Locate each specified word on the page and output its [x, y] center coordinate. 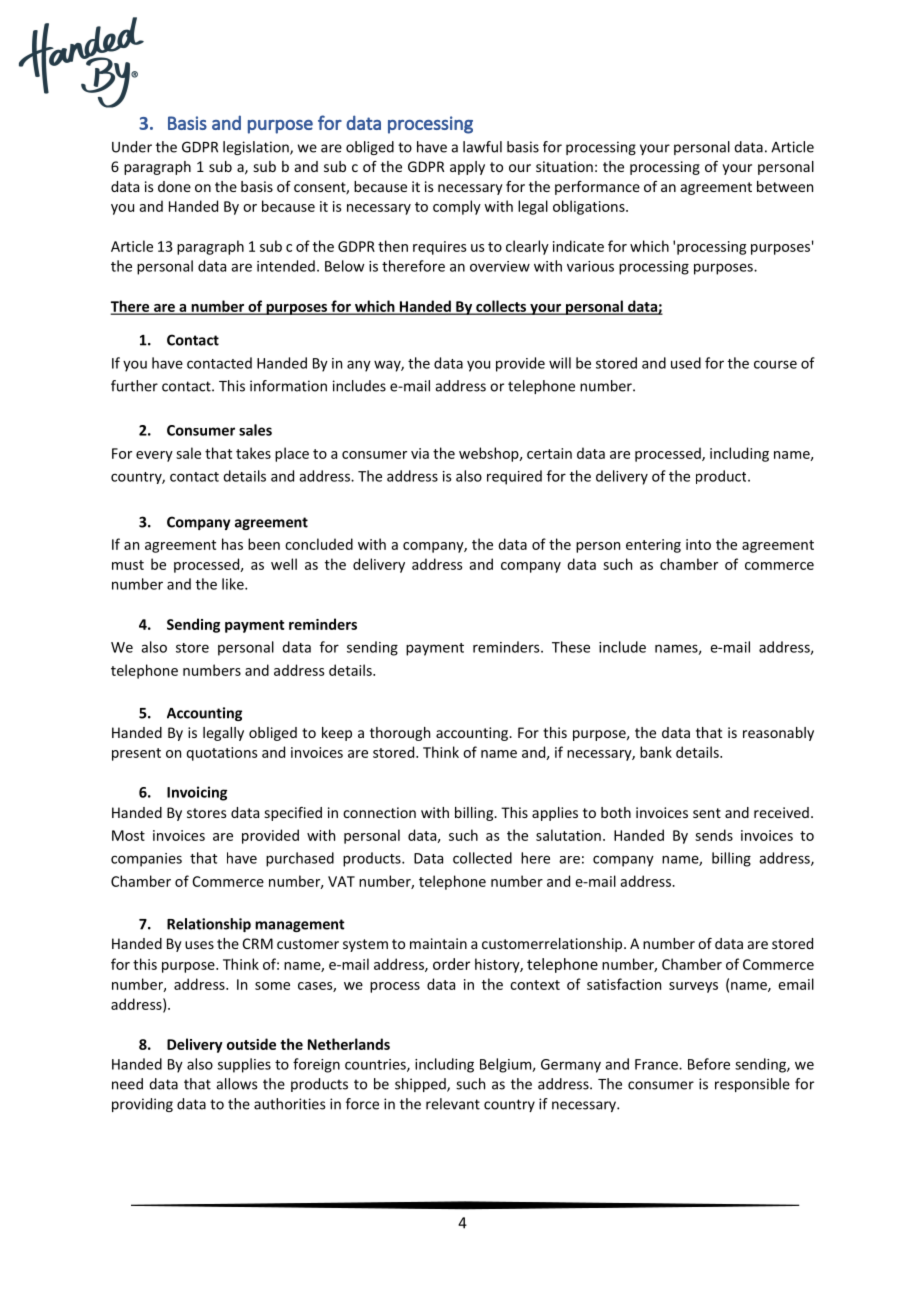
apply [467, 168]
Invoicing [197, 793]
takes [253, 453]
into [698, 544]
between [785, 186]
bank [656, 752]
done [174, 186]
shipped [421, 1085]
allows [236, 1084]
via [420, 453]
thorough [400, 734]
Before [709, 1064]
